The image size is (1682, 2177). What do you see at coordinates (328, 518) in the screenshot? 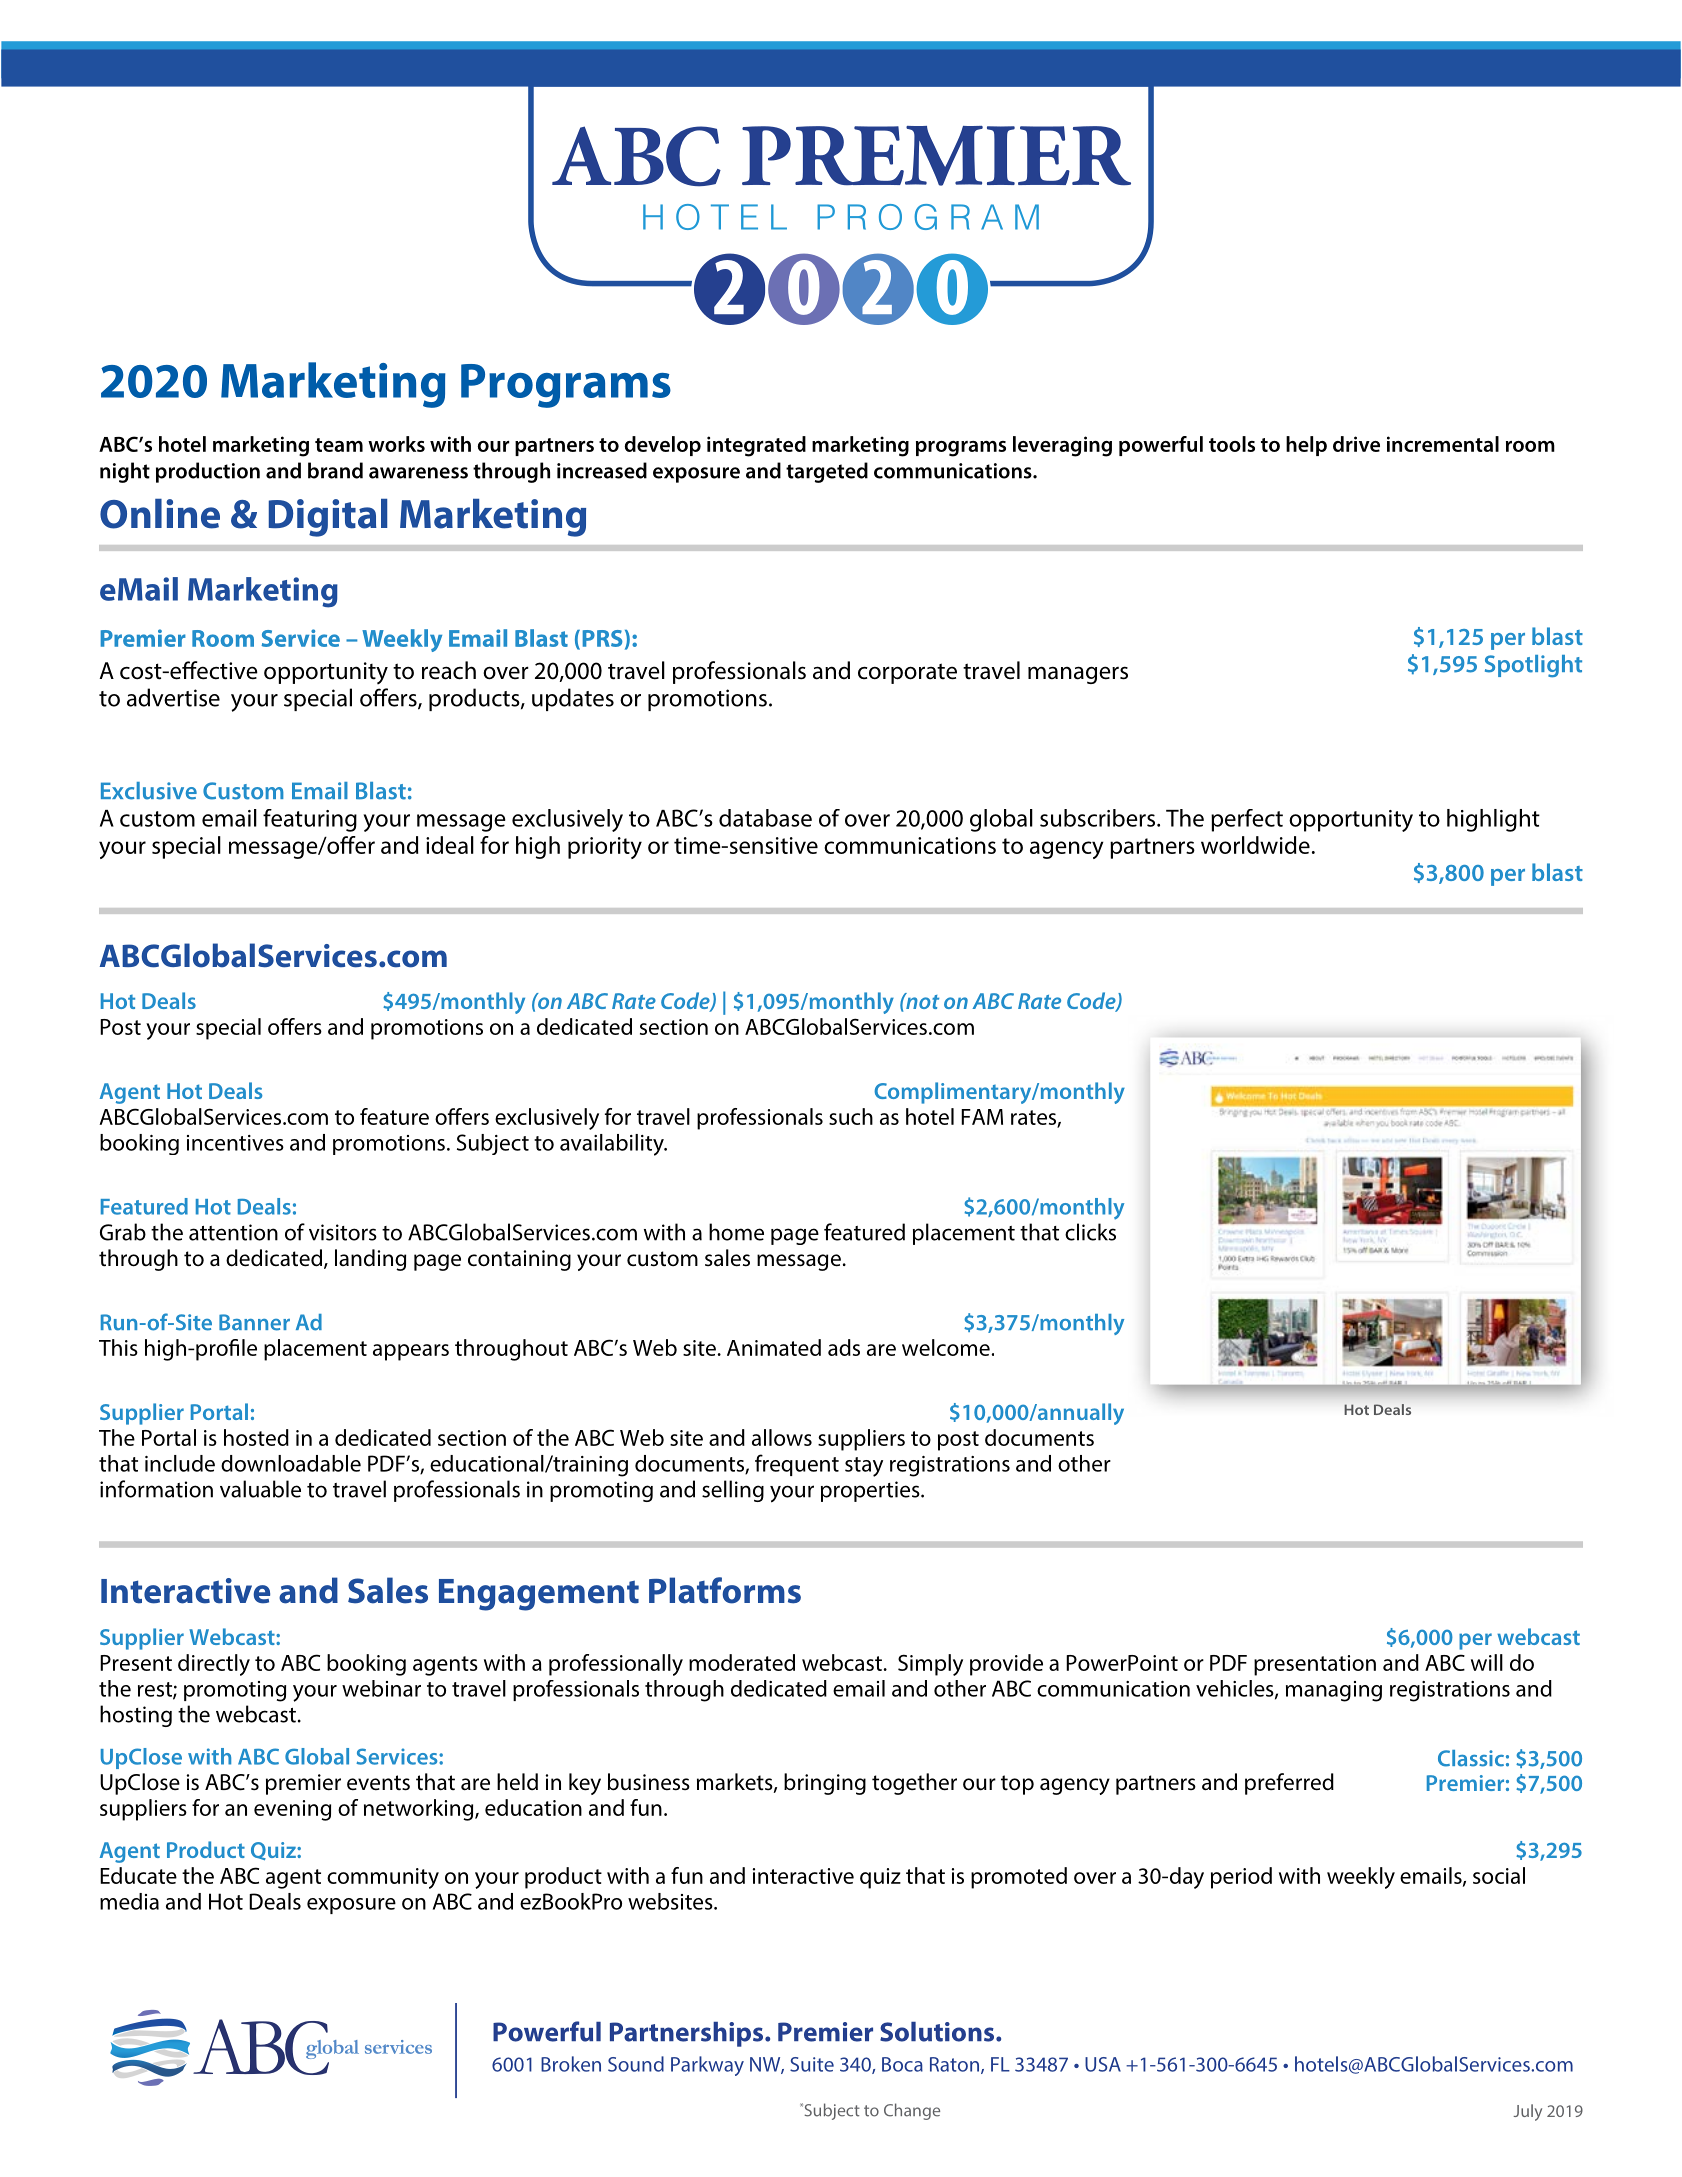
I see `Digital` at bounding box center [328, 518].
